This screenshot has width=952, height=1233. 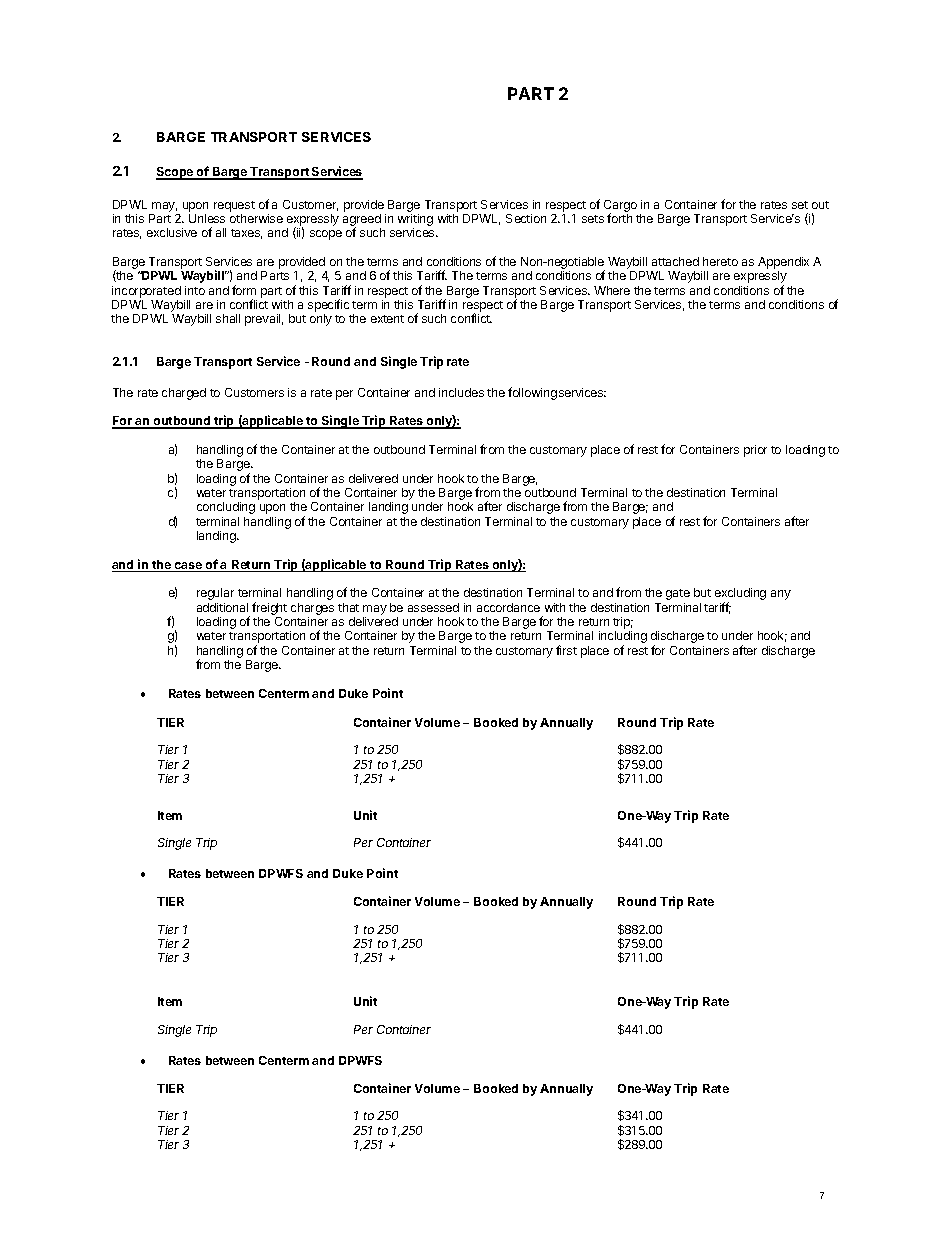 What do you see at coordinates (256, 218) in the screenshot?
I see `otherwise` at bounding box center [256, 218].
